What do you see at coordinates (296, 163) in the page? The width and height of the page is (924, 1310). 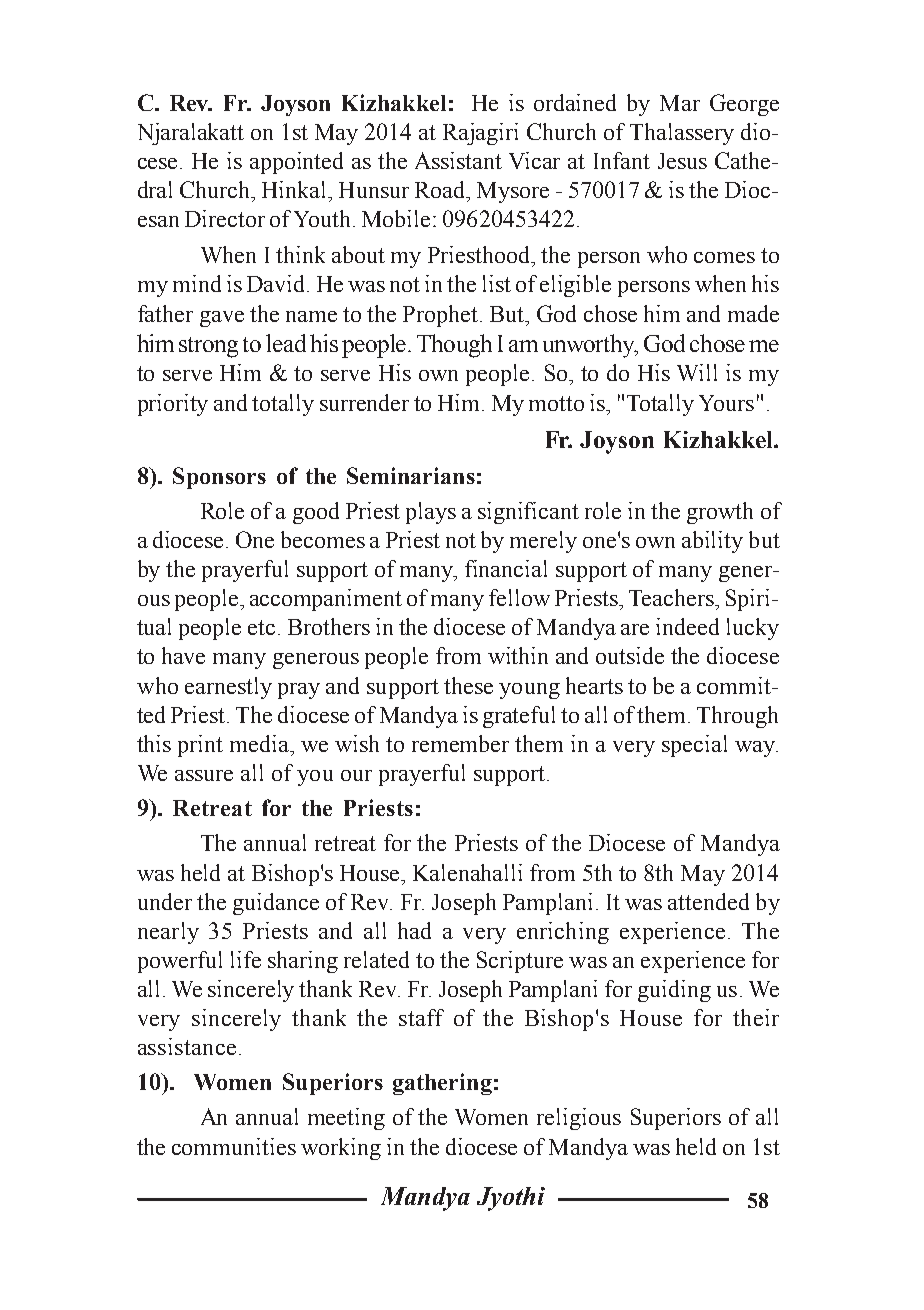 I see `appointed` at bounding box center [296, 163].
